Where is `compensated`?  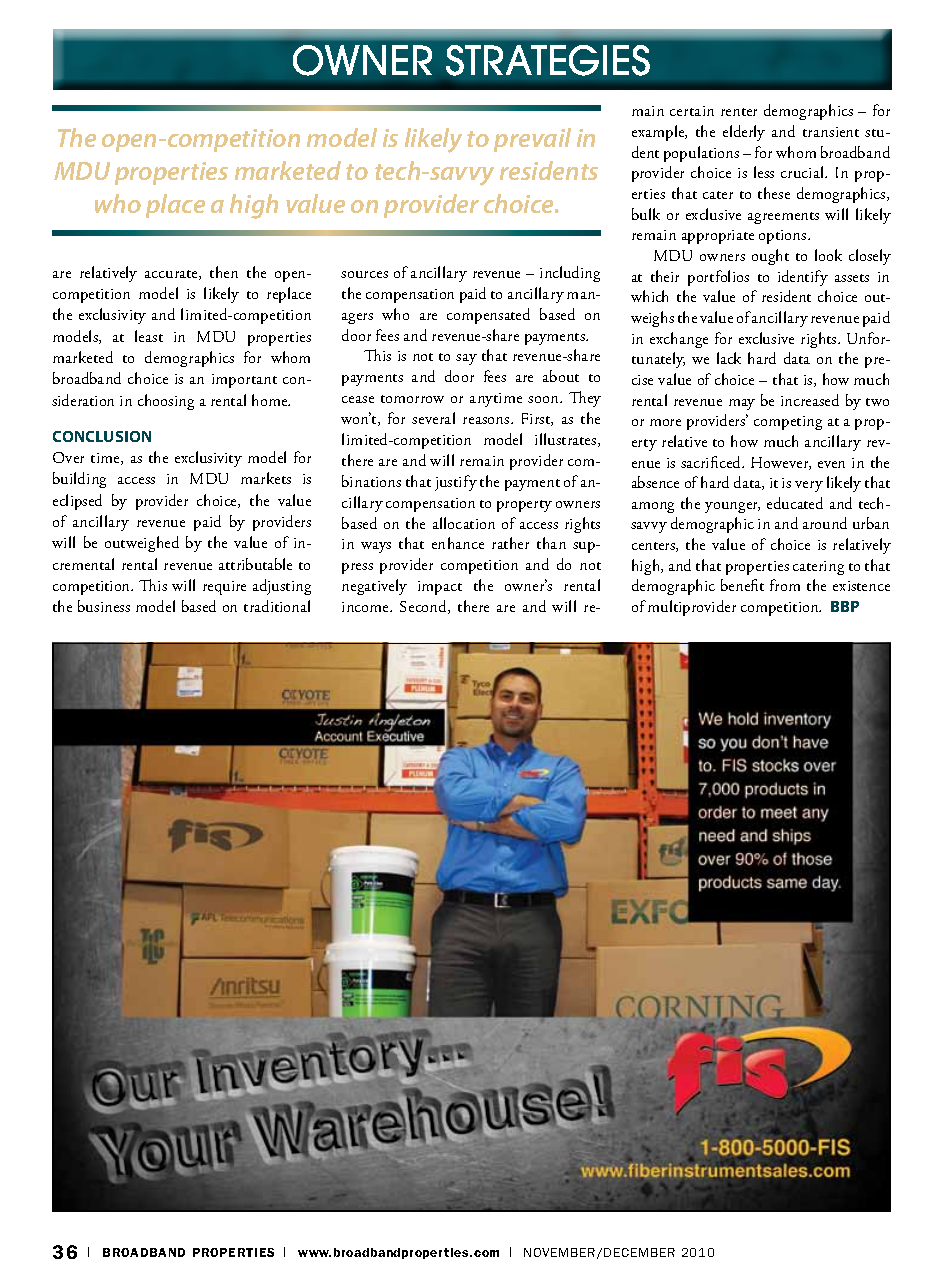
compensated is located at coordinates (488, 316).
